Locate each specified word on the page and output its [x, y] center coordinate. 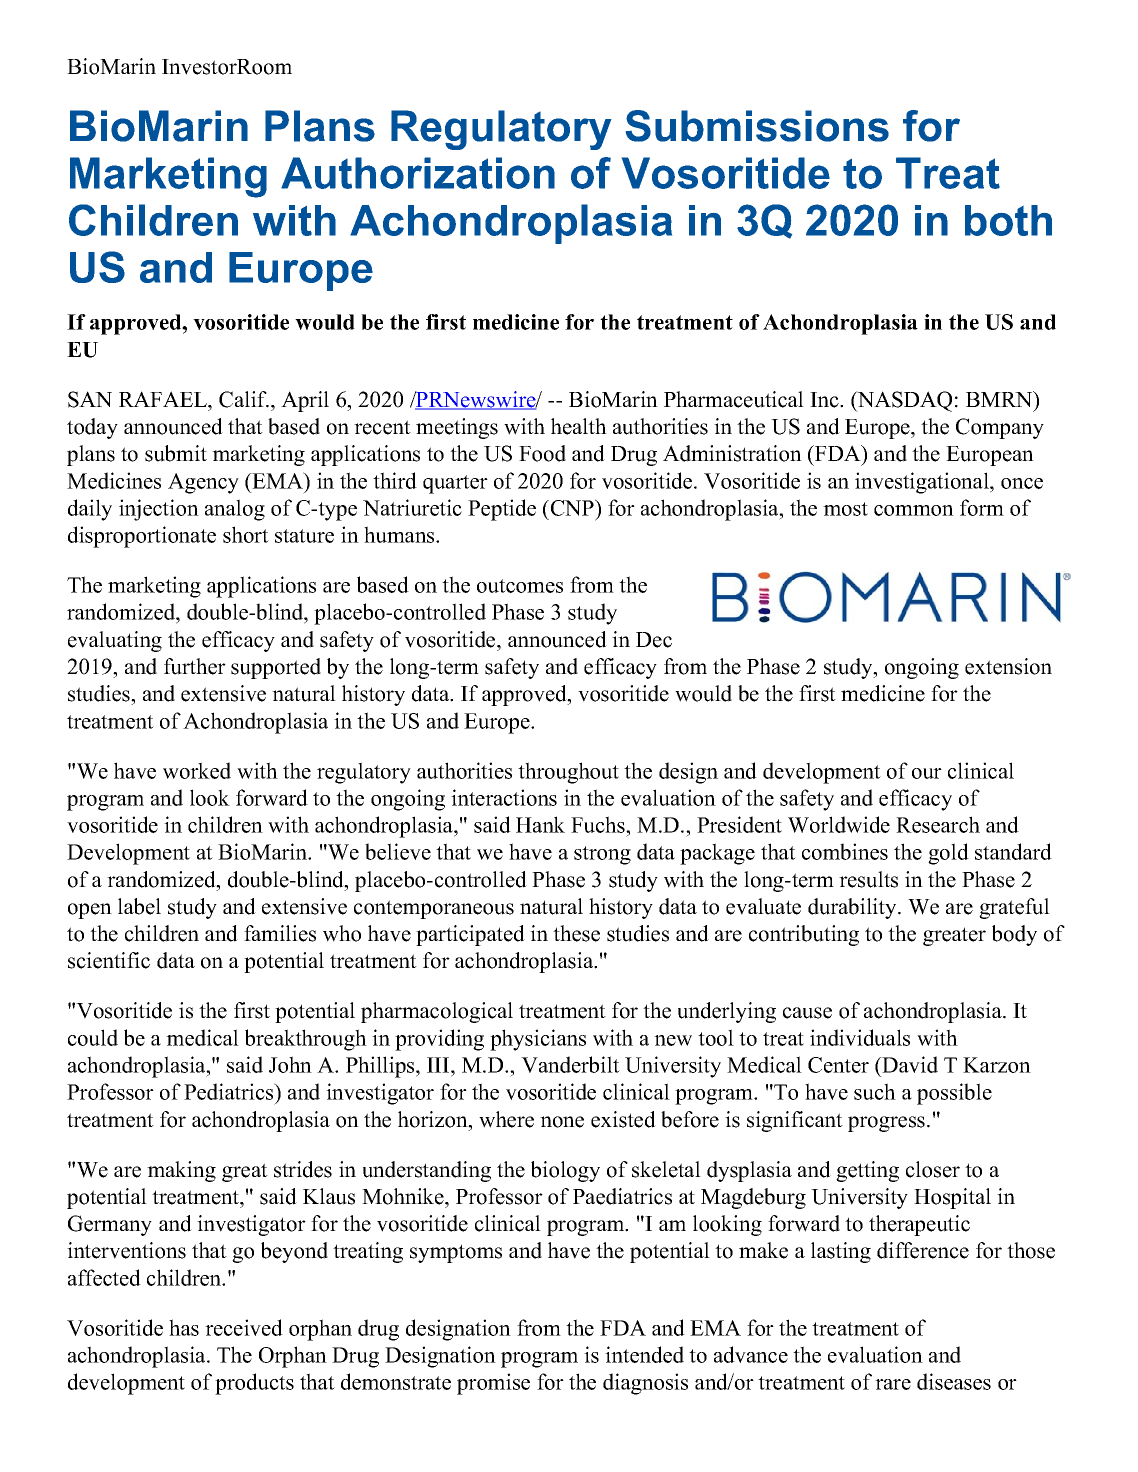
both [1008, 220]
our [927, 773]
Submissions [757, 126]
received [244, 1327]
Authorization [418, 173]
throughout [568, 773]
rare [893, 1384]
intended [644, 1354]
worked [197, 770]
